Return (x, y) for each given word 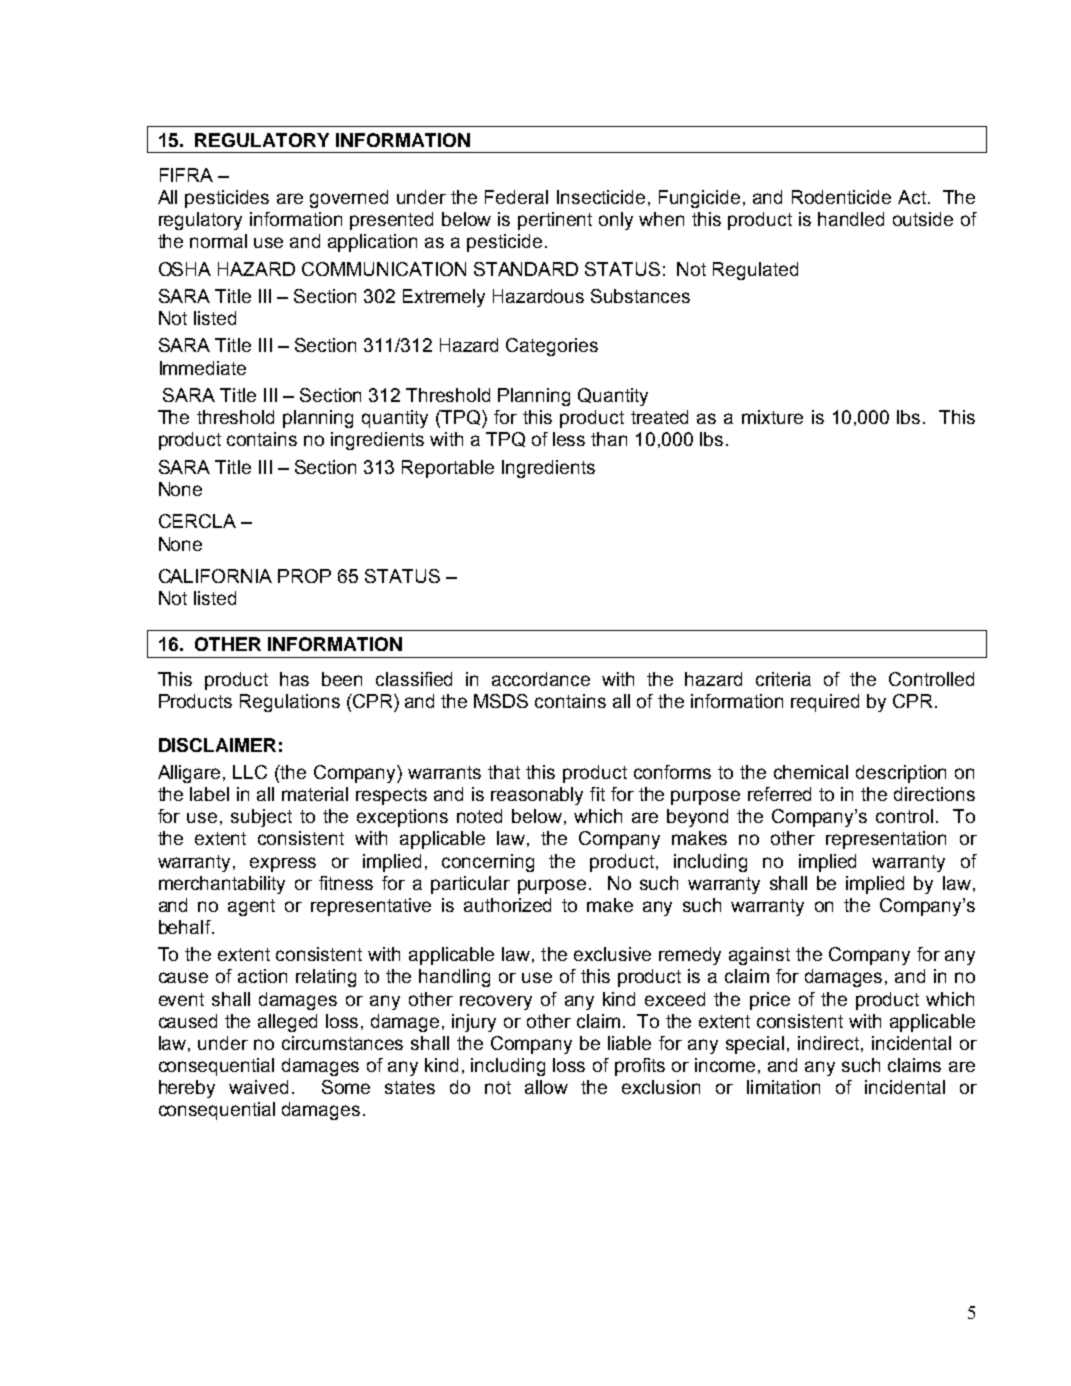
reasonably (537, 796)
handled (851, 219)
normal (218, 241)
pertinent (555, 221)
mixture (772, 417)
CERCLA (197, 521)
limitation (783, 1087)
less (569, 439)
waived (258, 1087)
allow (546, 1087)
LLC (250, 772)
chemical (811, 772)
